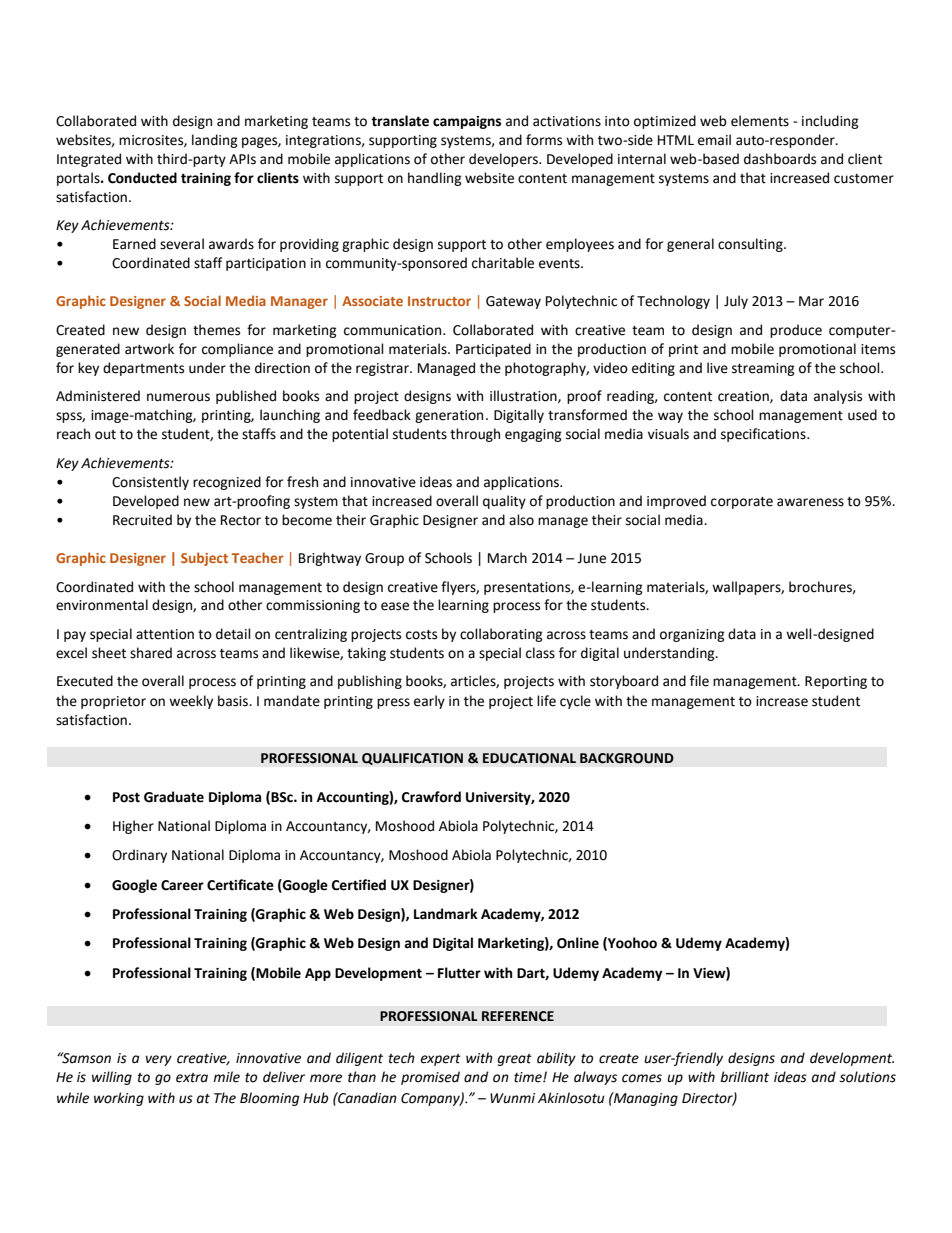 This page has width=952, height=1233. Describe the element at coordinates (159, 1060) in the page. I see `very` at that location.
